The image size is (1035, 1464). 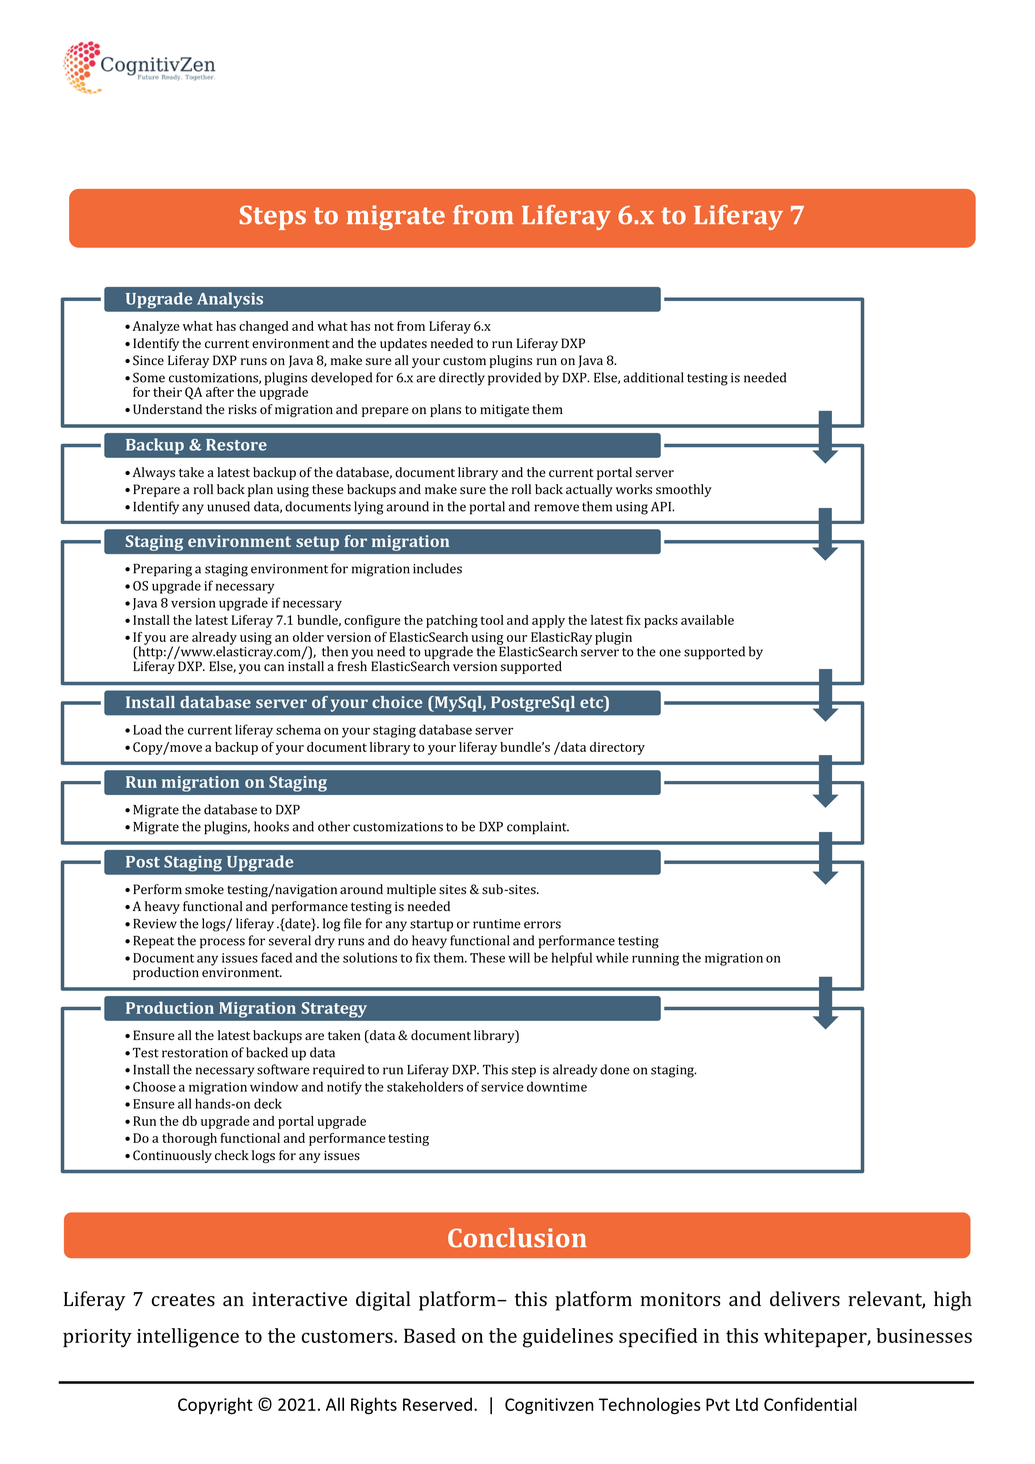 I want to click on apply, so click(x=548, y=621).
